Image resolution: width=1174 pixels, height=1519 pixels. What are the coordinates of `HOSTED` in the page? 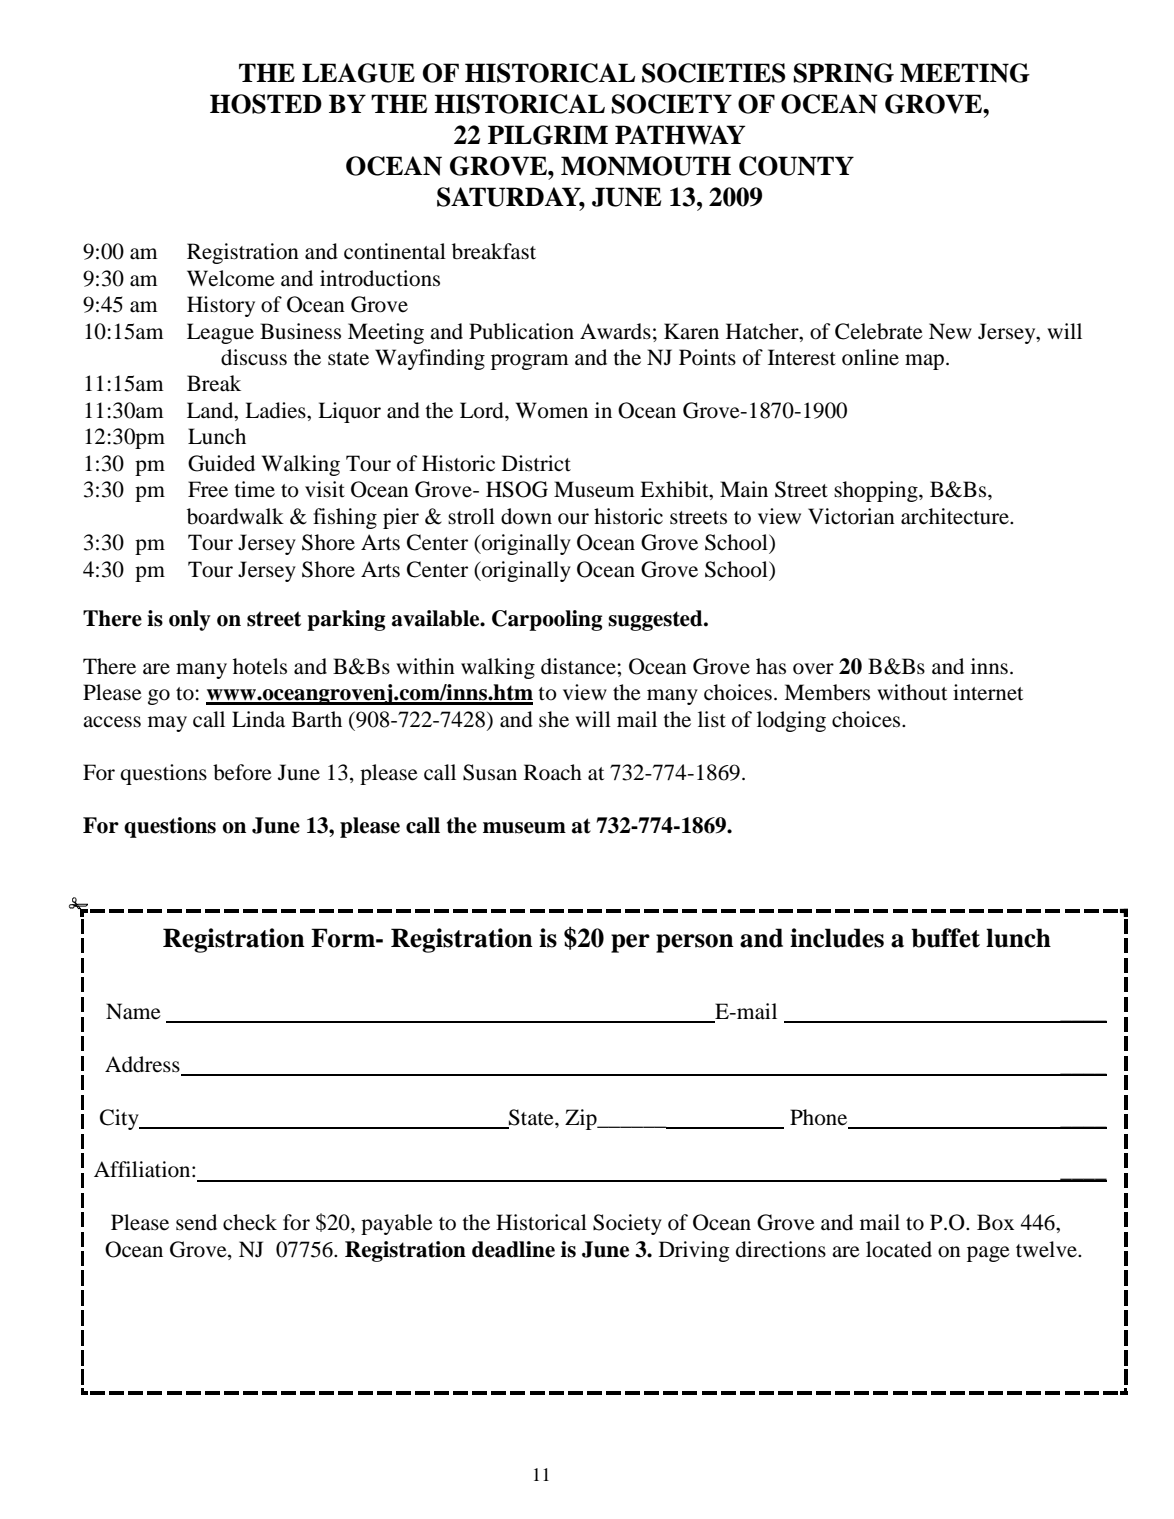 It's located at (266, 104).
